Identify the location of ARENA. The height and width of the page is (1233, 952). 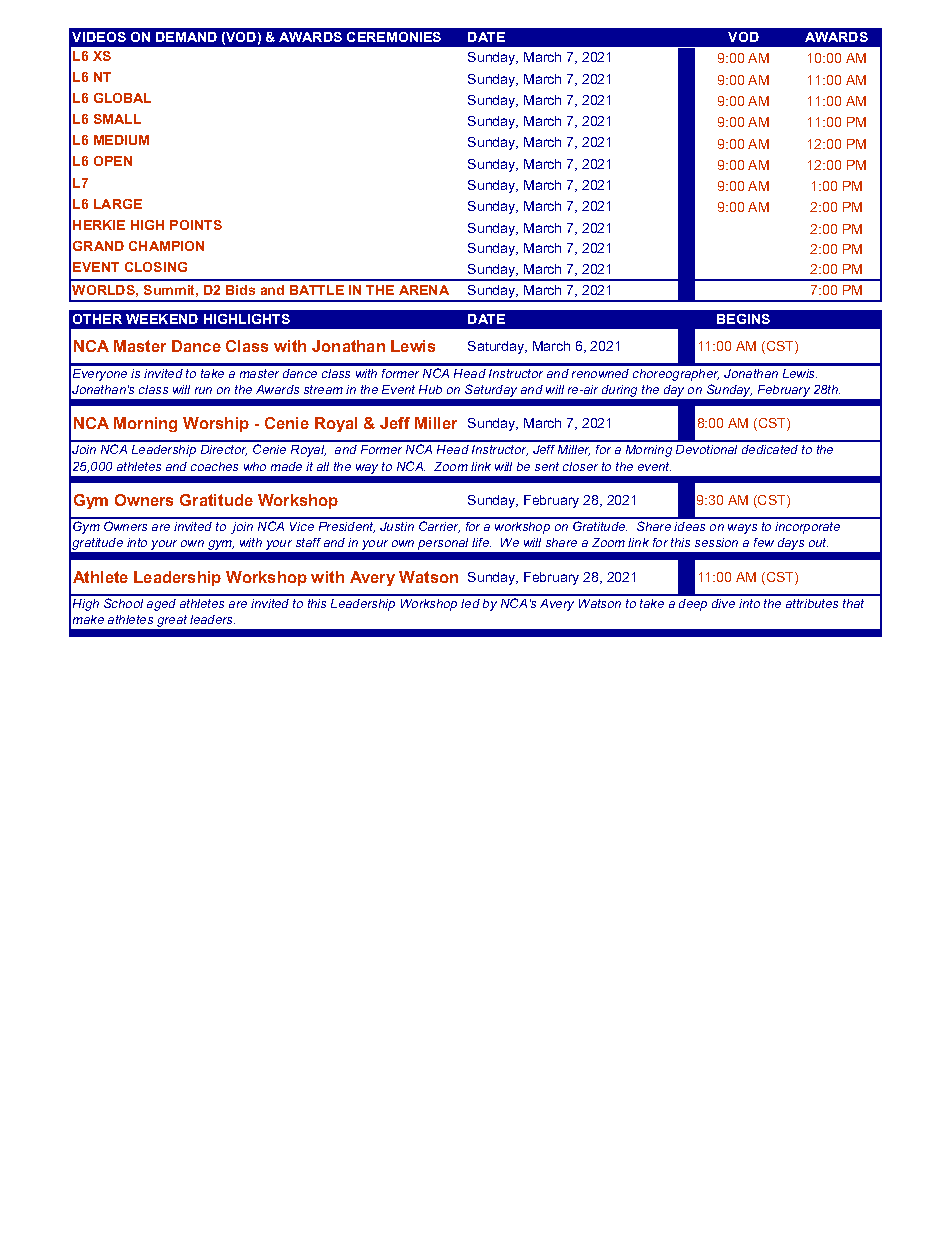
(424, 290).
